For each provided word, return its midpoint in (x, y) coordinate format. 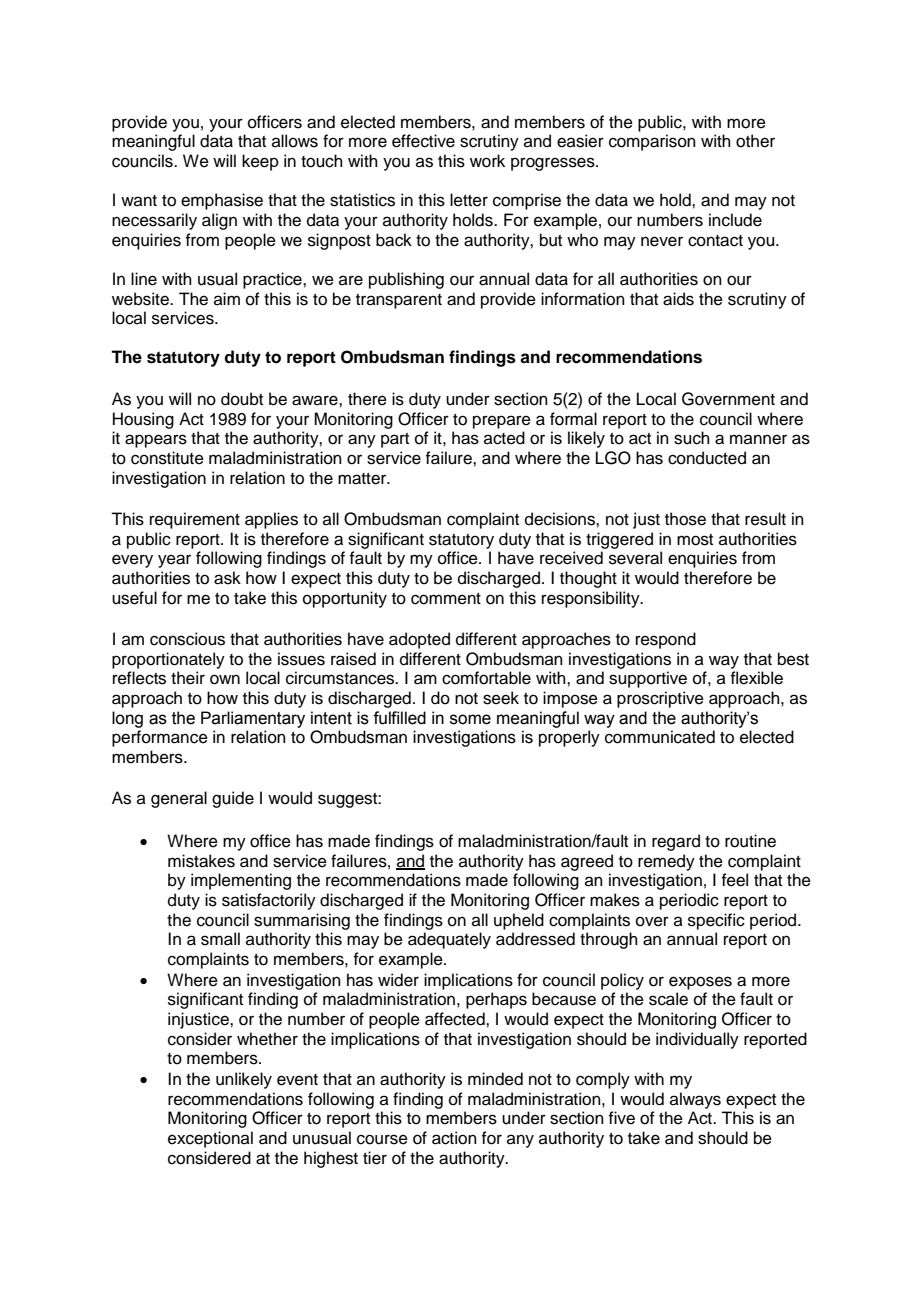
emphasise (222, 201)
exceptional (210, 1139)
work (487, 161)
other (755, 141)
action (454, 1138)
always (695, 1100)
